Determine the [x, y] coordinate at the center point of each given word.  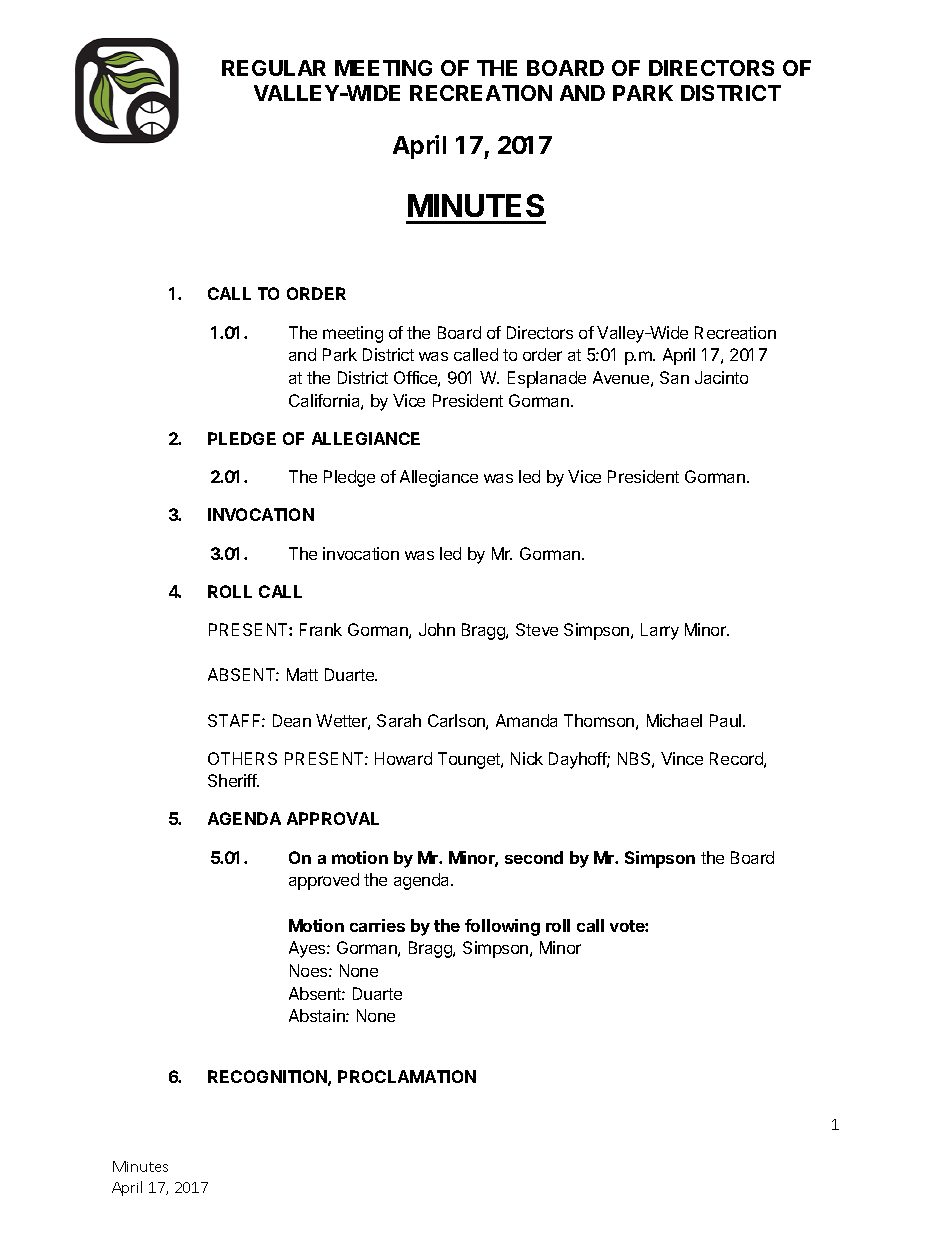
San [674, 377]
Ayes [308, 949]
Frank [321, 629]
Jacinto [721, 377]
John [437, 629]
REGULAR [274, 68]
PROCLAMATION [407, 1076]
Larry [660, 631]
